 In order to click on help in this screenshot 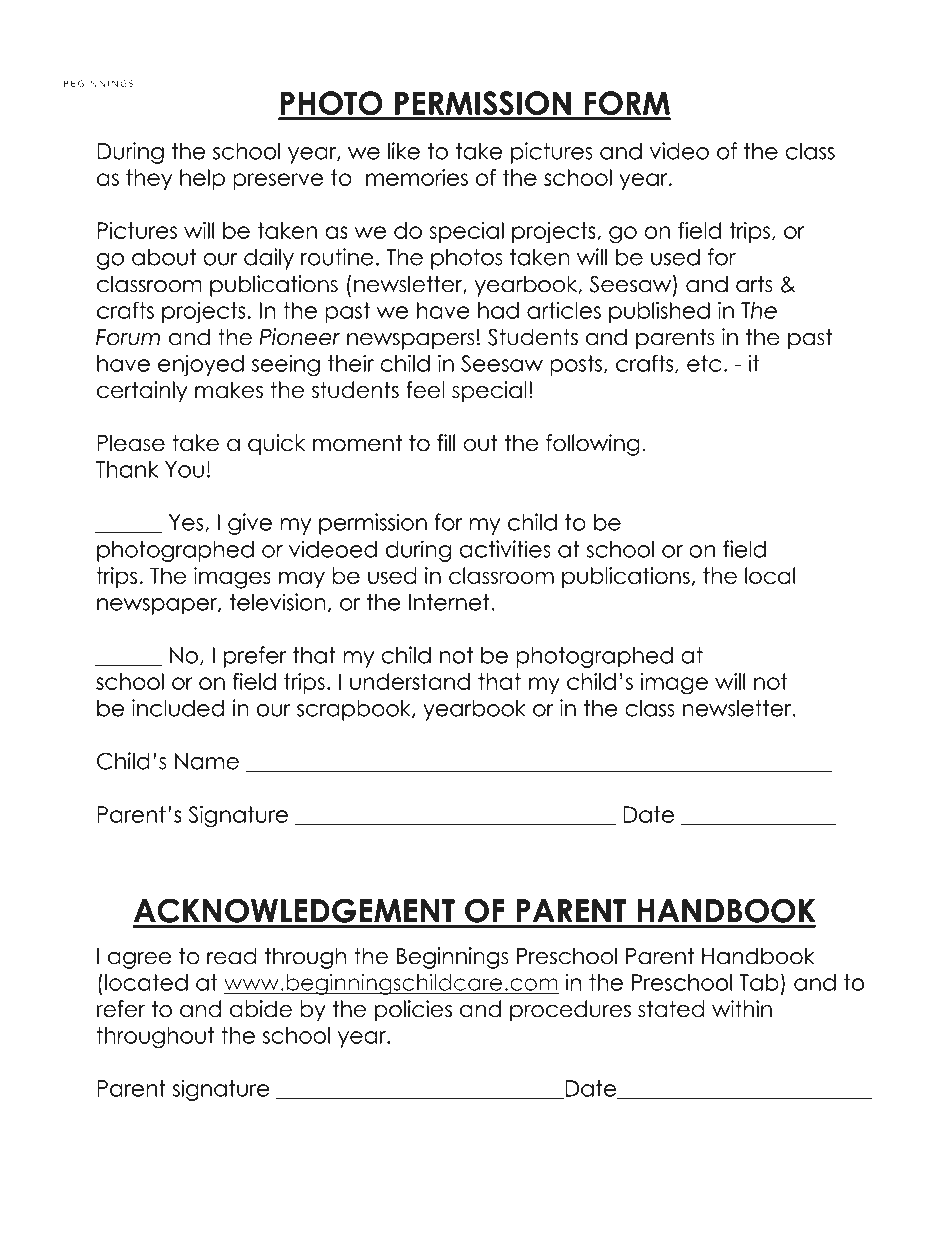, I will do `click(202, 179)`.
